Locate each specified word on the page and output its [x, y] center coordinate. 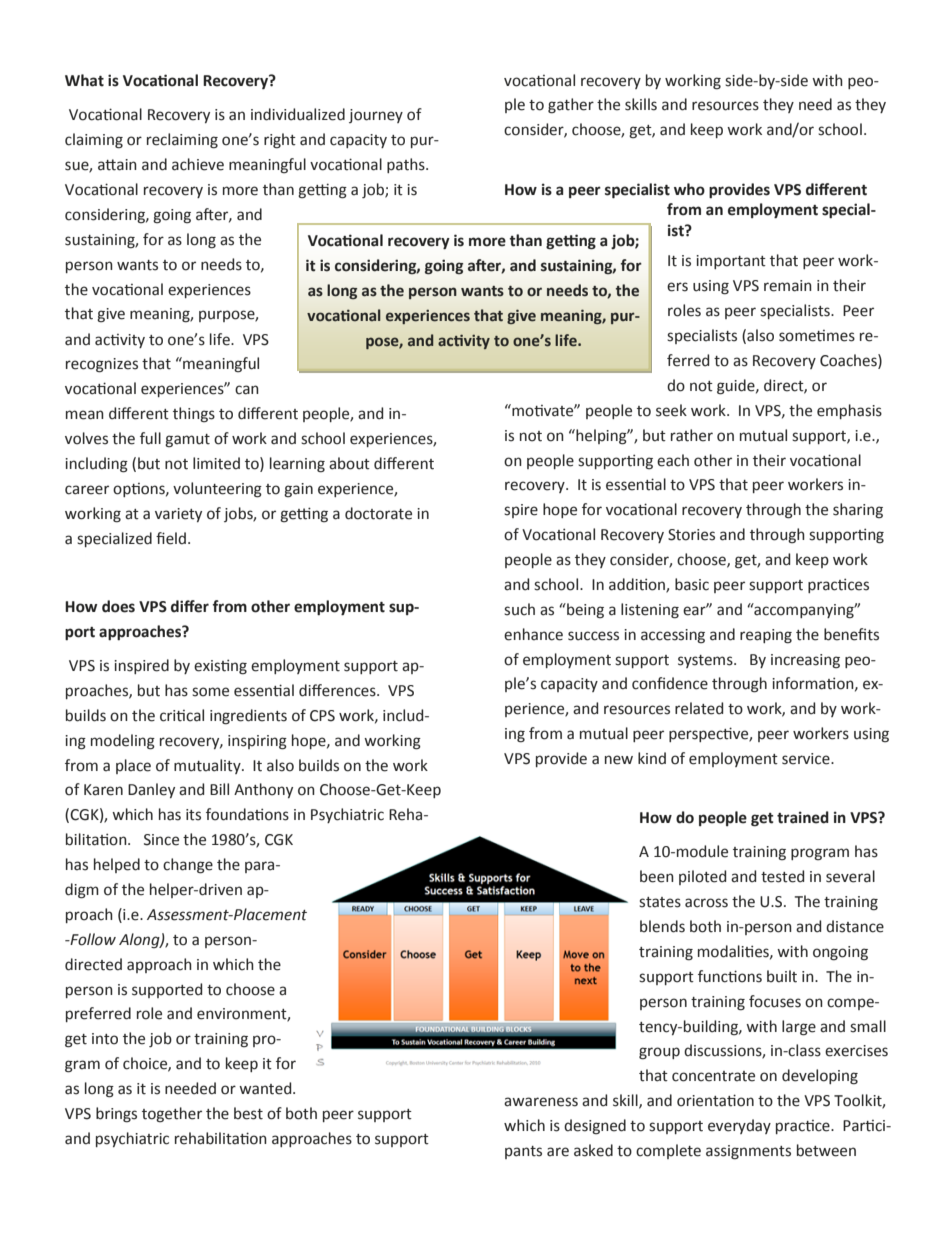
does [118, 606]
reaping [766, 636]
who [689, 189]
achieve [198, 164]
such [519, 609]
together [172, 1115]
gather [571, 106]
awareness [541, 1102]
